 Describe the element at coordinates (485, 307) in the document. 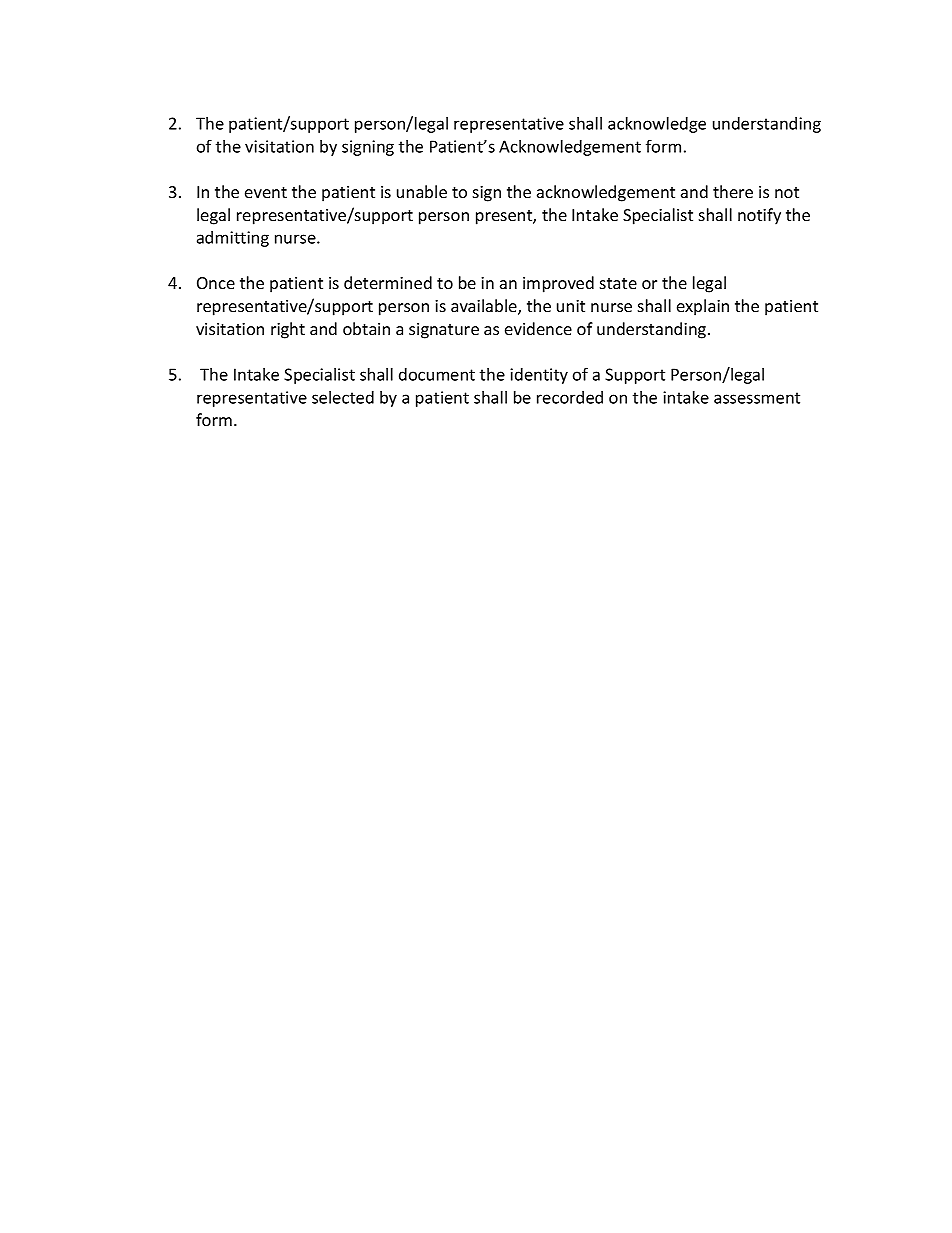

I see `available` at that location.
